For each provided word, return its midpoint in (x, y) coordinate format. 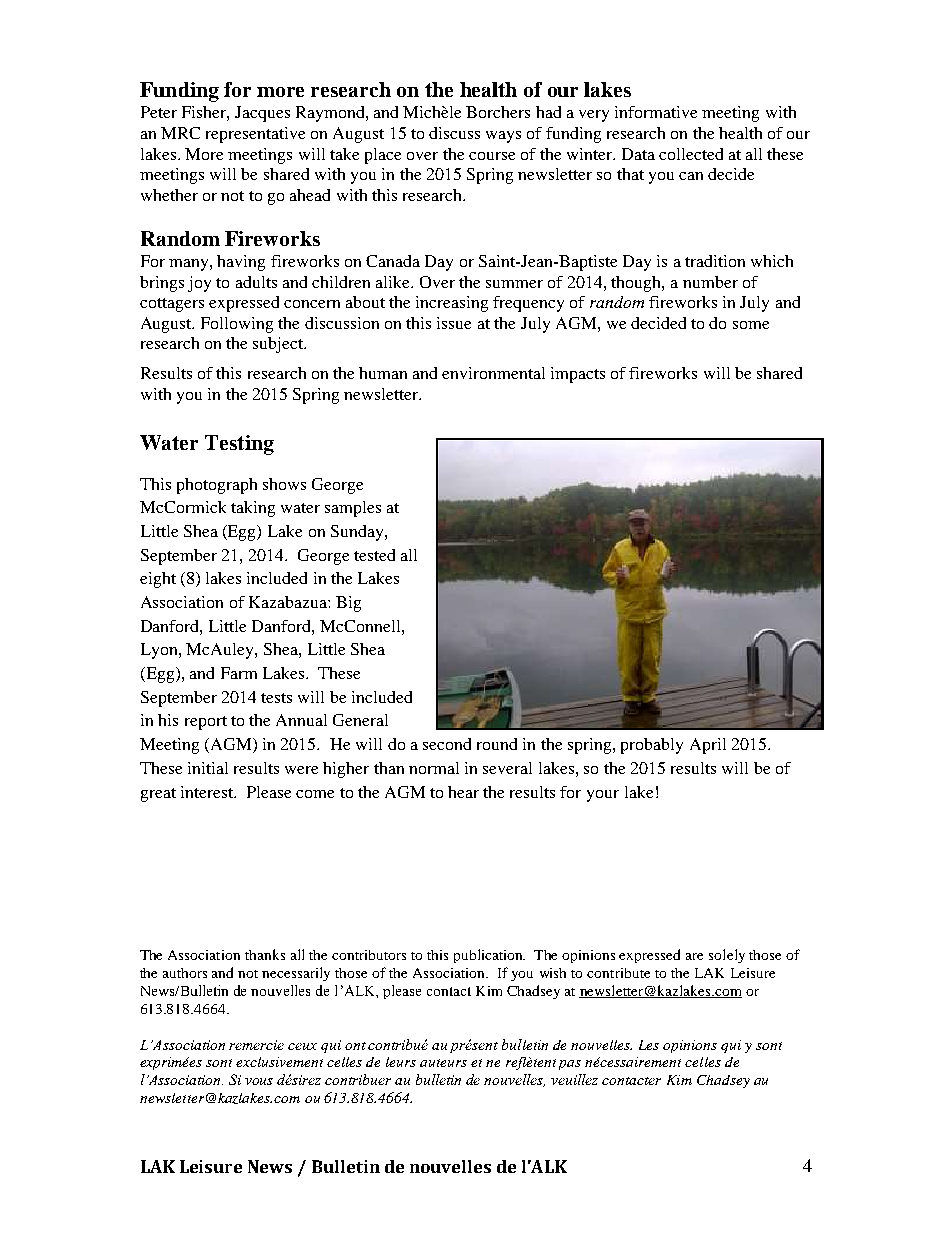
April (708, 746)
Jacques (262, 114)
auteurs (443, 1063)
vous (259, 1081)
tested (374, 555)
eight (158, 580)
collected (691, 154)
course (492, 156)
